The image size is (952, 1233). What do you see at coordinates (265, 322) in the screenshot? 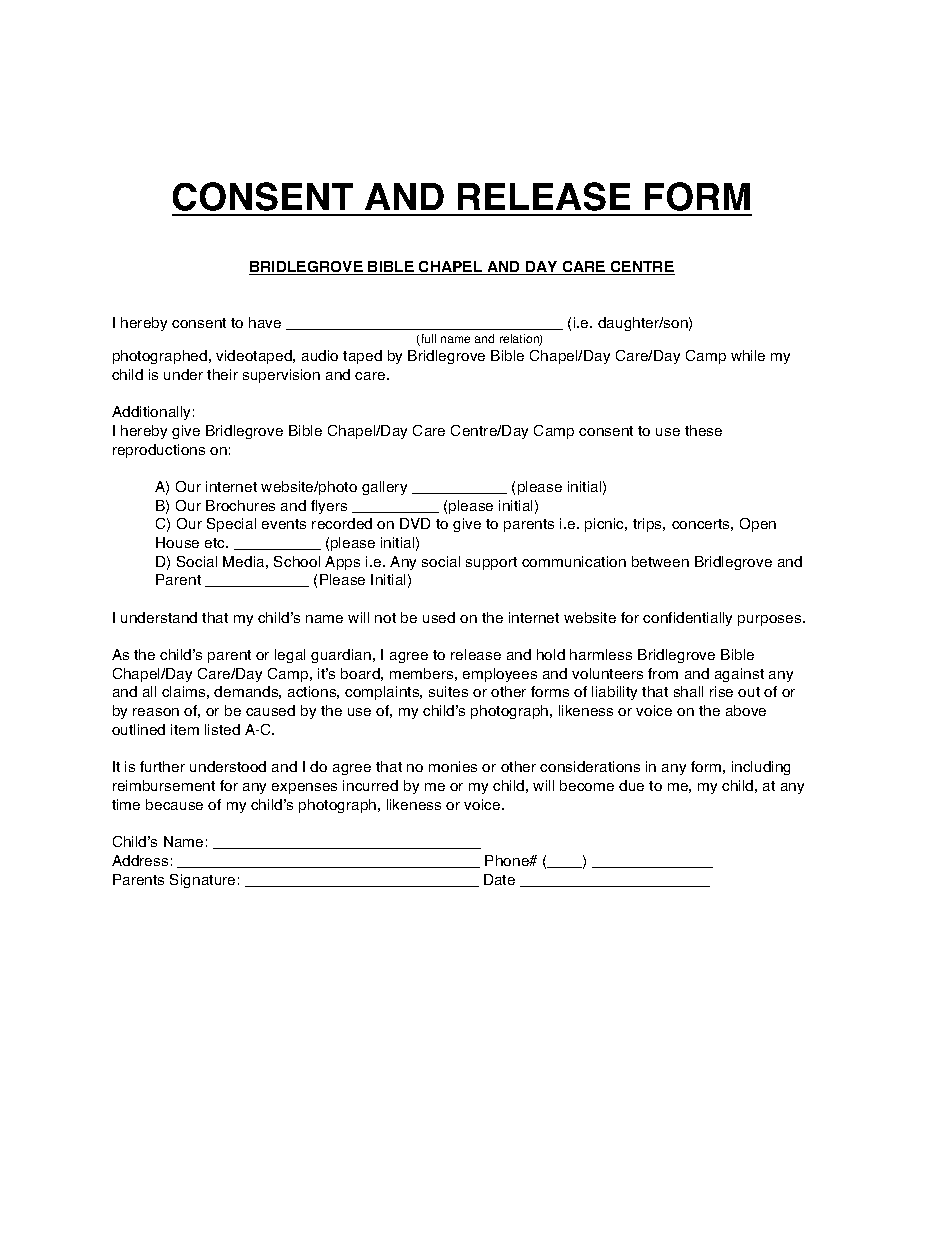
I see `have` at bounding box center [265, 322].
